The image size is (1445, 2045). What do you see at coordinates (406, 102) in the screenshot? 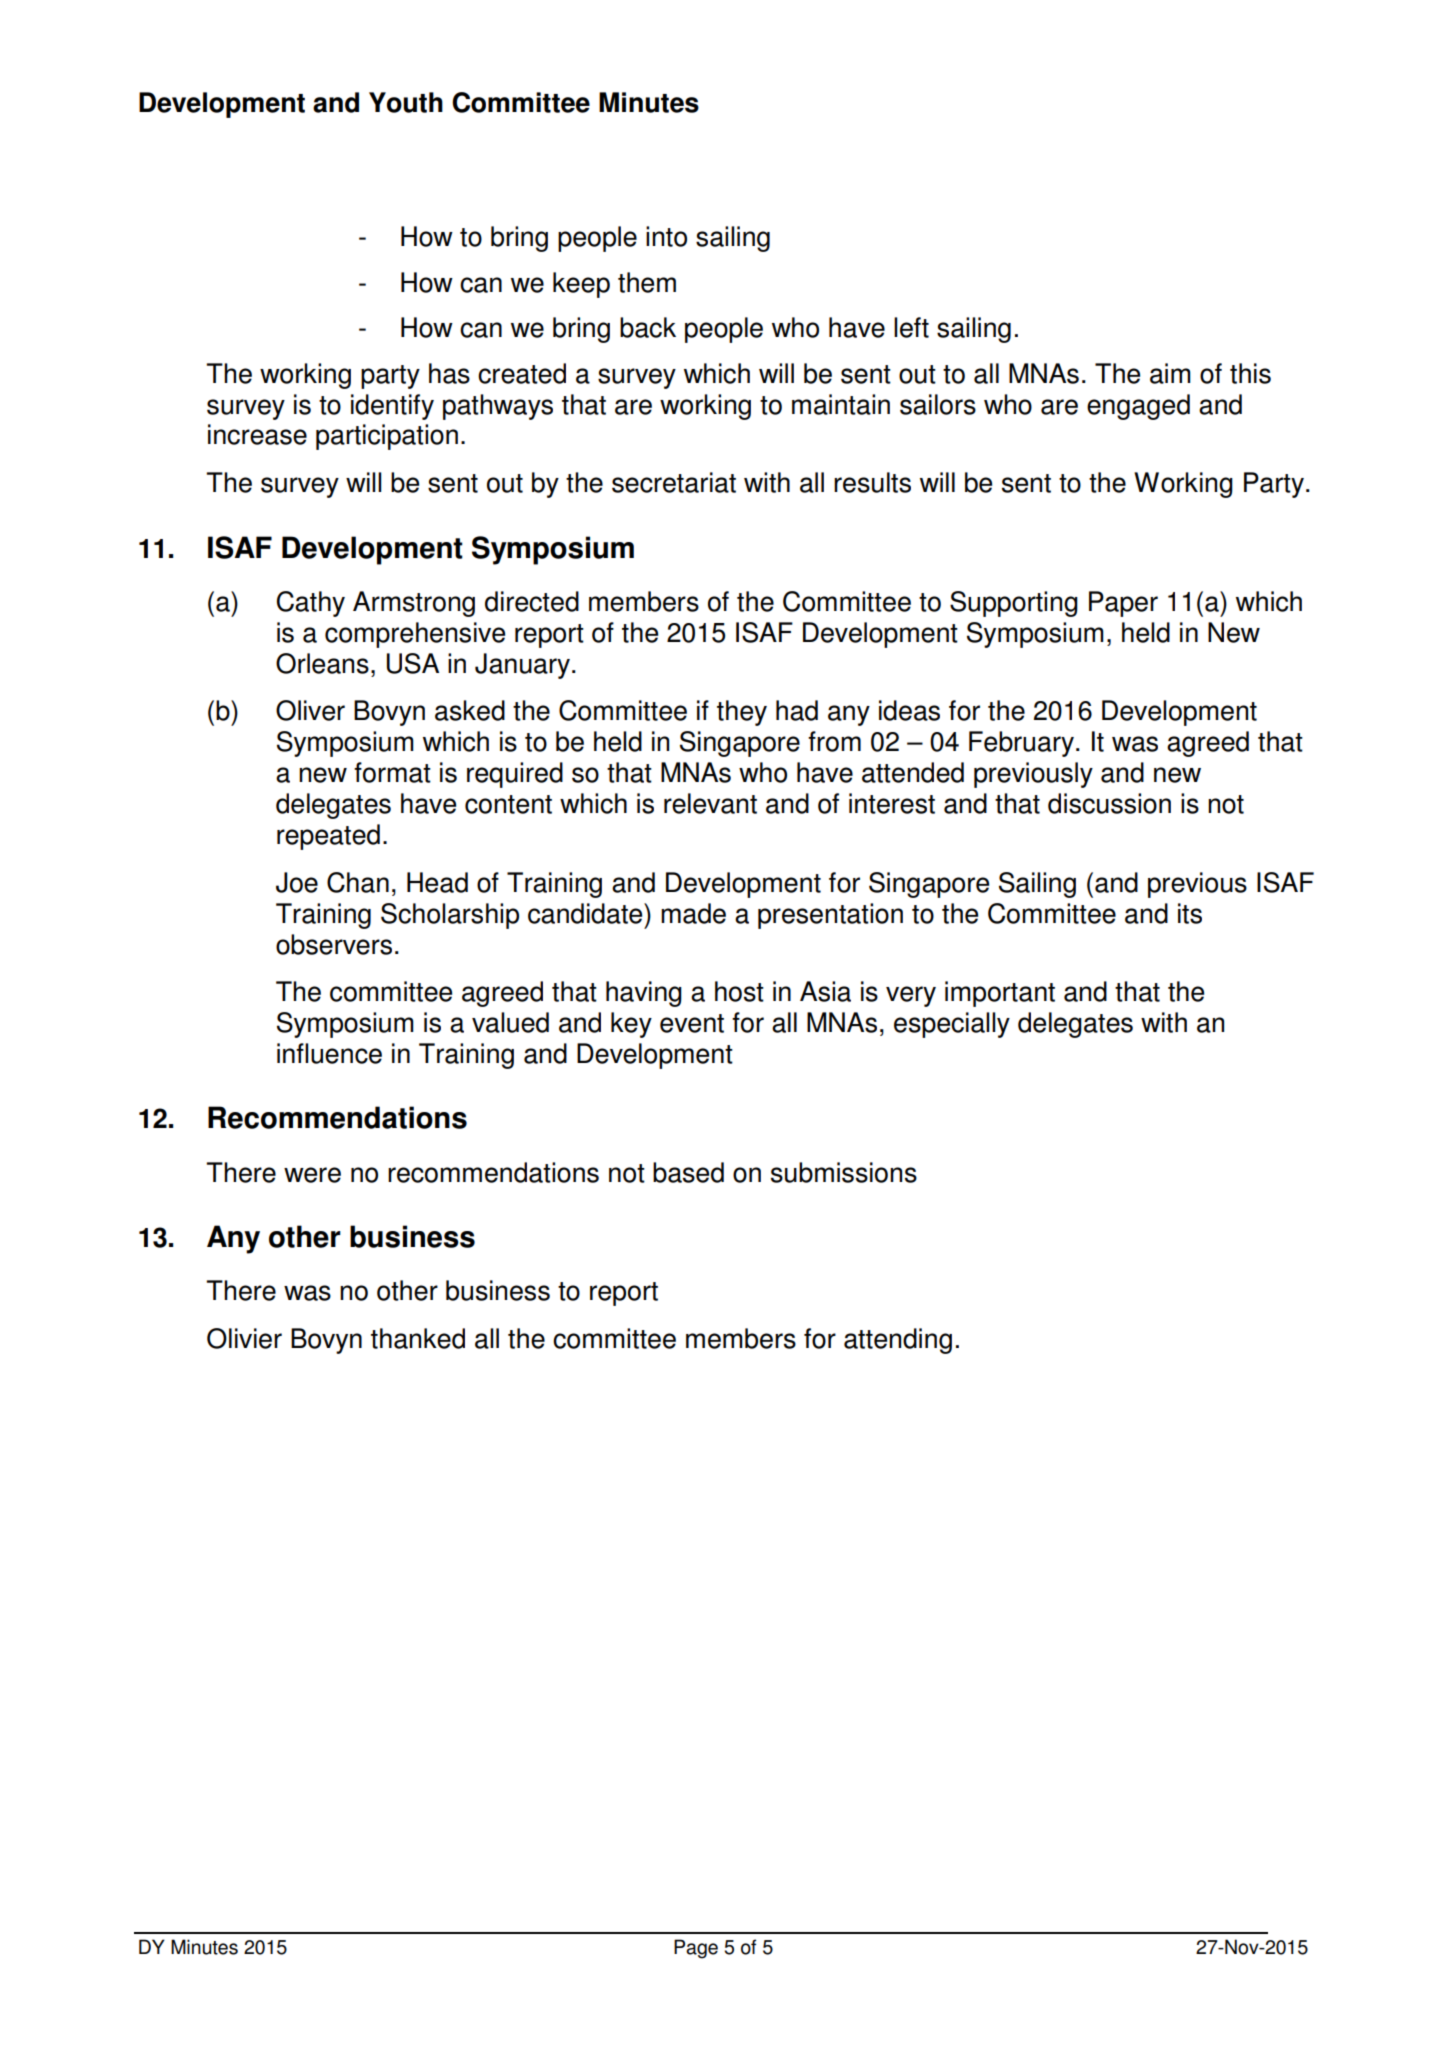
I see `Youth` at bounding box center [406, 102].
